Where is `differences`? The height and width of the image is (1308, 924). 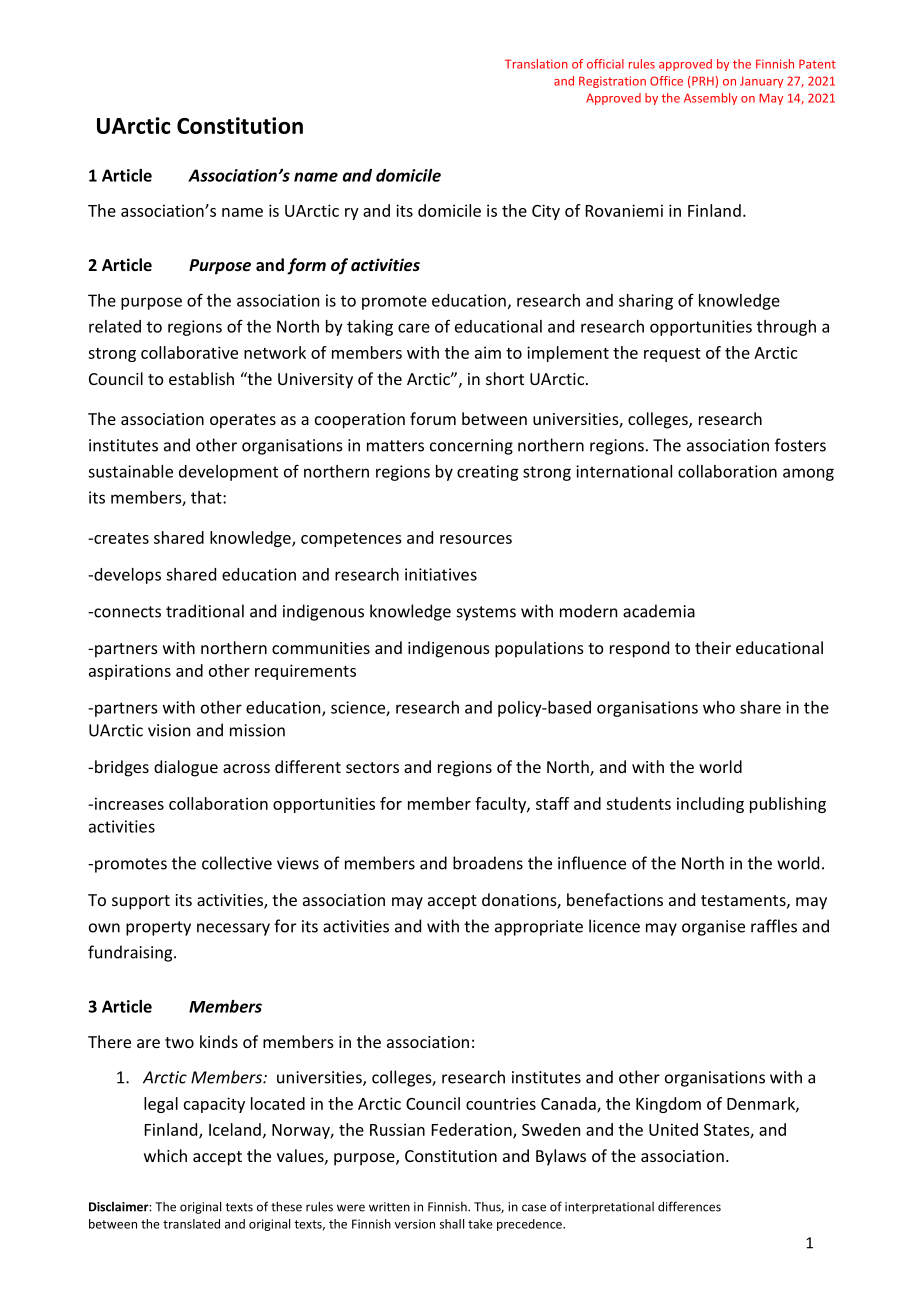 differences is located at coordinates (689, 1206).
